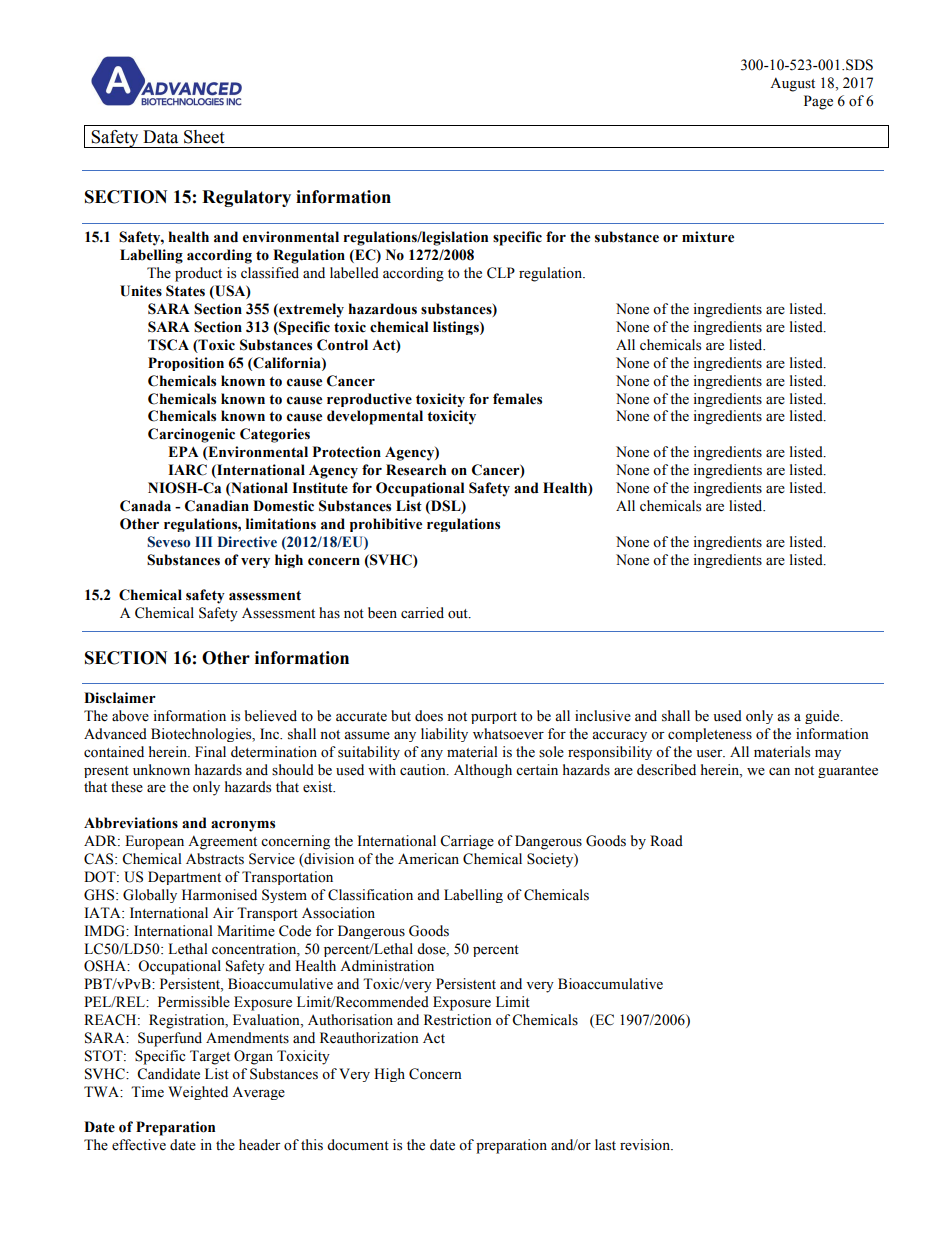  What do you see at coordinates (203, 541) in the screenshot?
I see `III` at bounding box center [203, 541].
